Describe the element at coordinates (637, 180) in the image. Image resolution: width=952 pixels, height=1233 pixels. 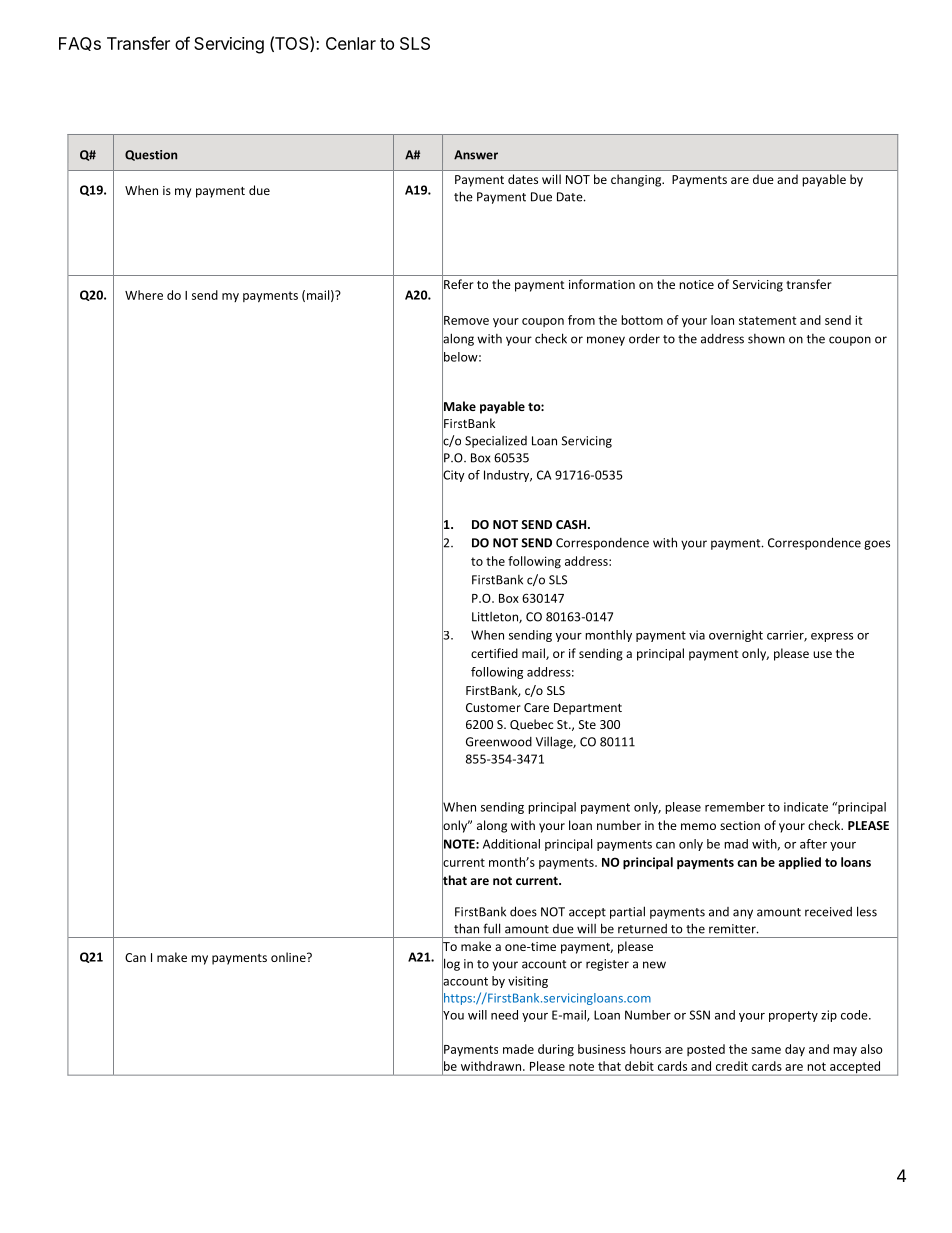
I see `changing` at that location.
